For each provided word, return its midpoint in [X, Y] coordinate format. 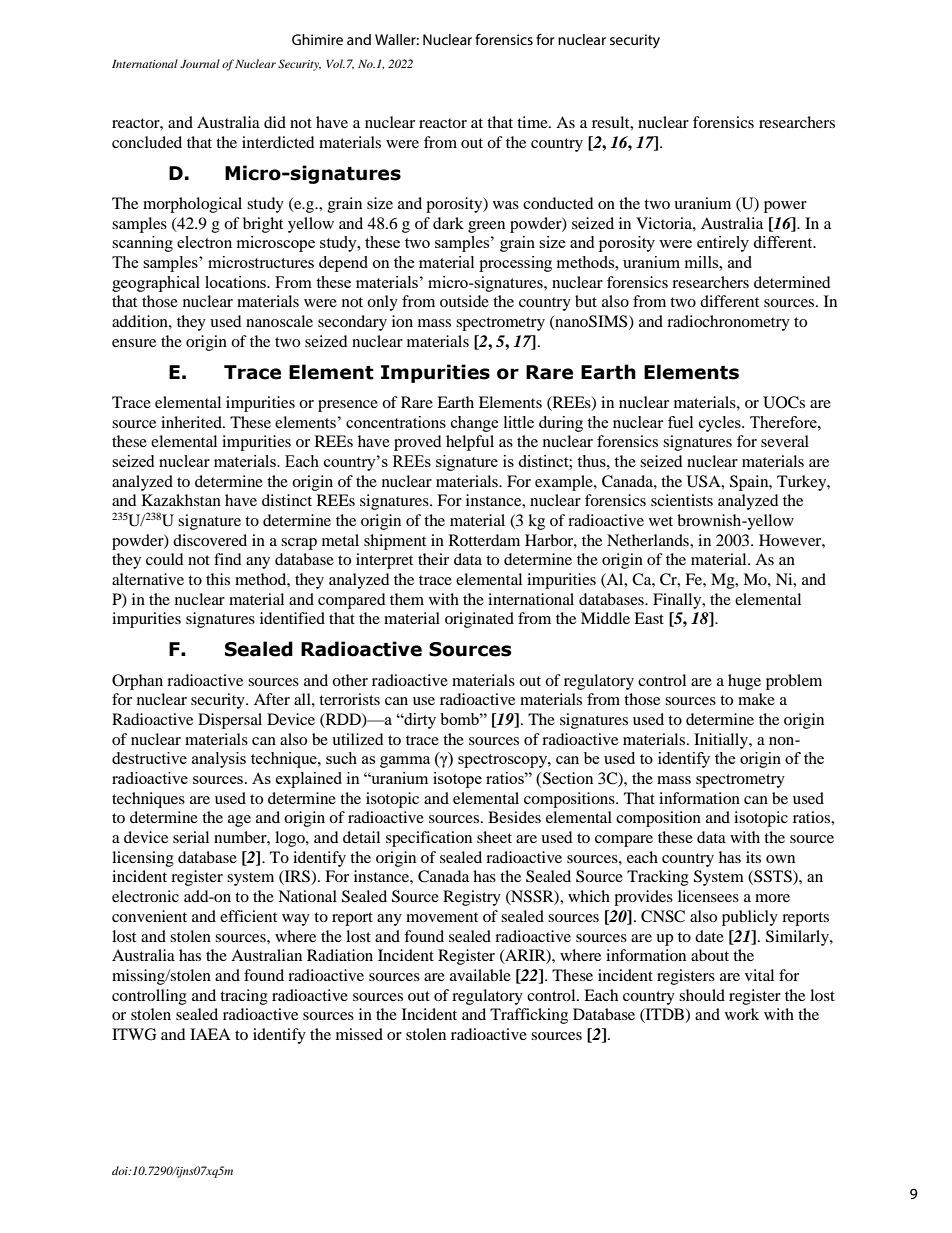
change [475, 424]
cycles [721, 424]
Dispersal [230, 721]
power [785, 207]
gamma [405, 762]
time [533, 122]
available [480, 975]
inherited [192, 422]
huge [744, 682]
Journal [200, 63]
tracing [244, 997]
